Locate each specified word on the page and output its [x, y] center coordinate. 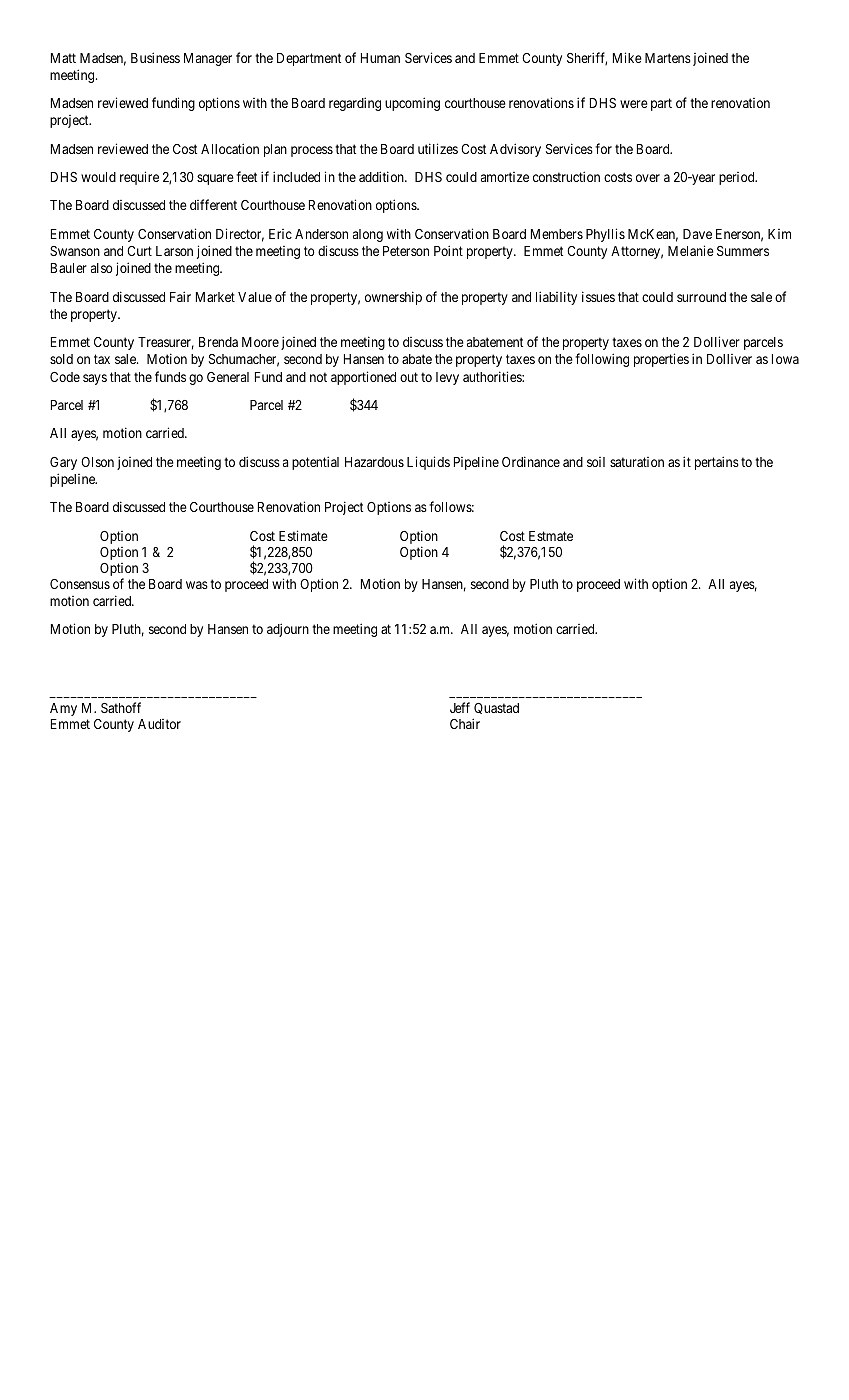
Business [155, 57]
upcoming [412, 104]
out [409, 377]
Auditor [159, 724]
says [95, 379]
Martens [668, 58]
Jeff [460, 707]
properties [661, 360]
